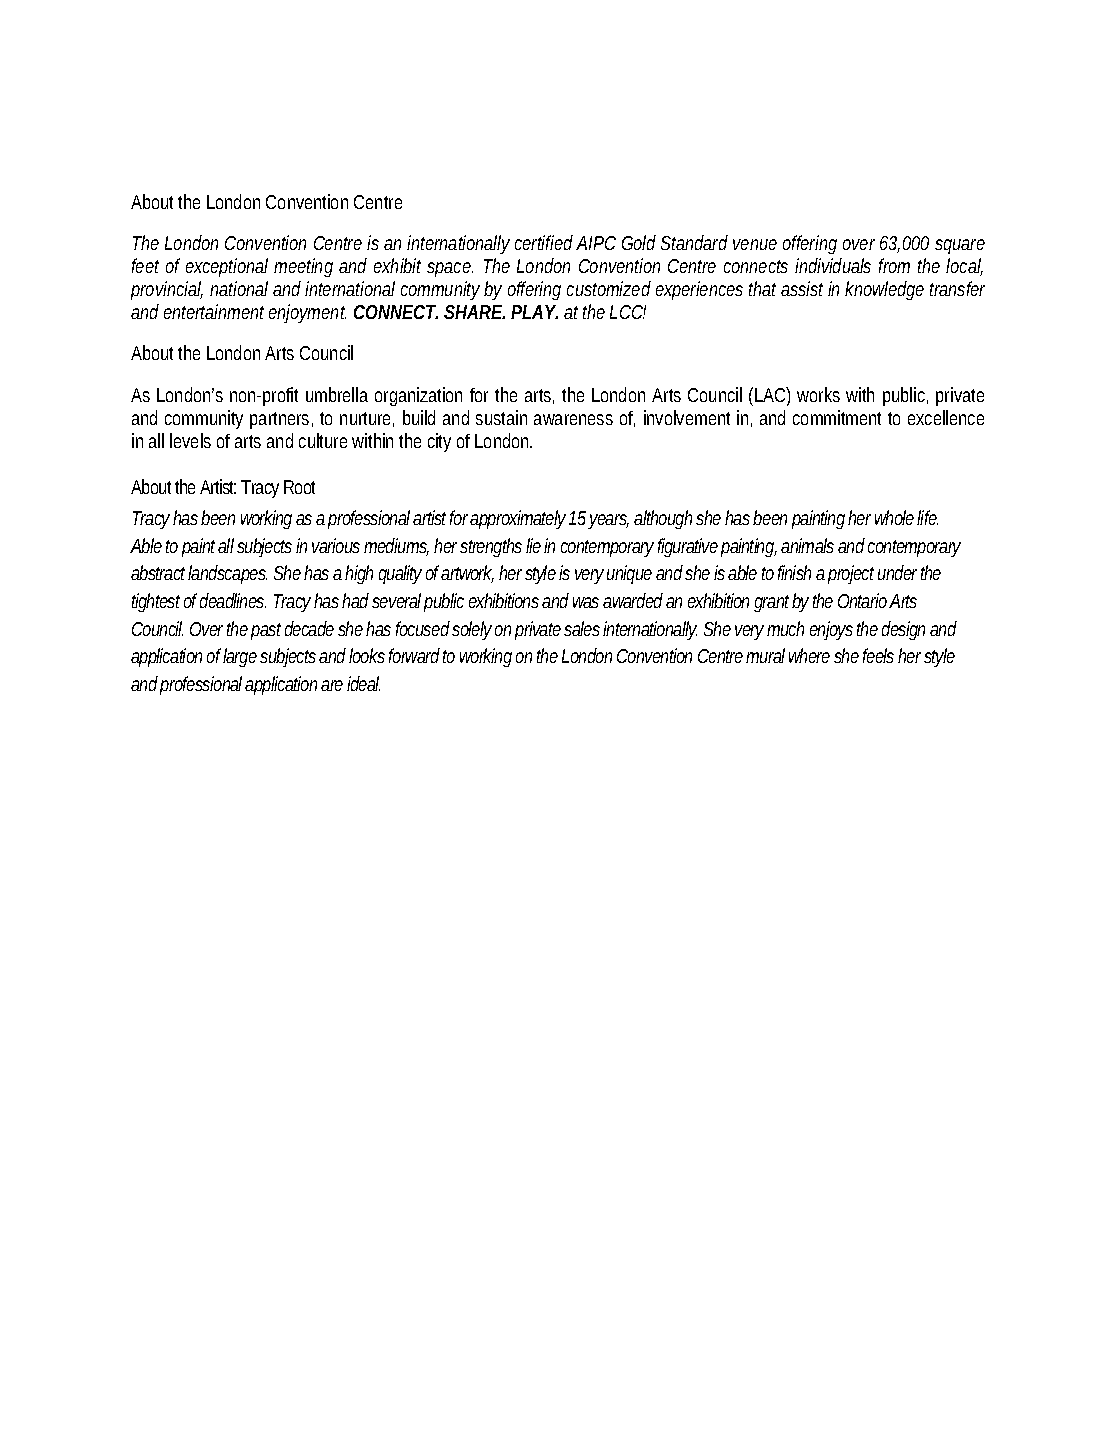 The height and width of the image is (1446, 1117). What do you see at coordinates (338, 545) in the image?
I see `various` at bounding box center [338, 545].
